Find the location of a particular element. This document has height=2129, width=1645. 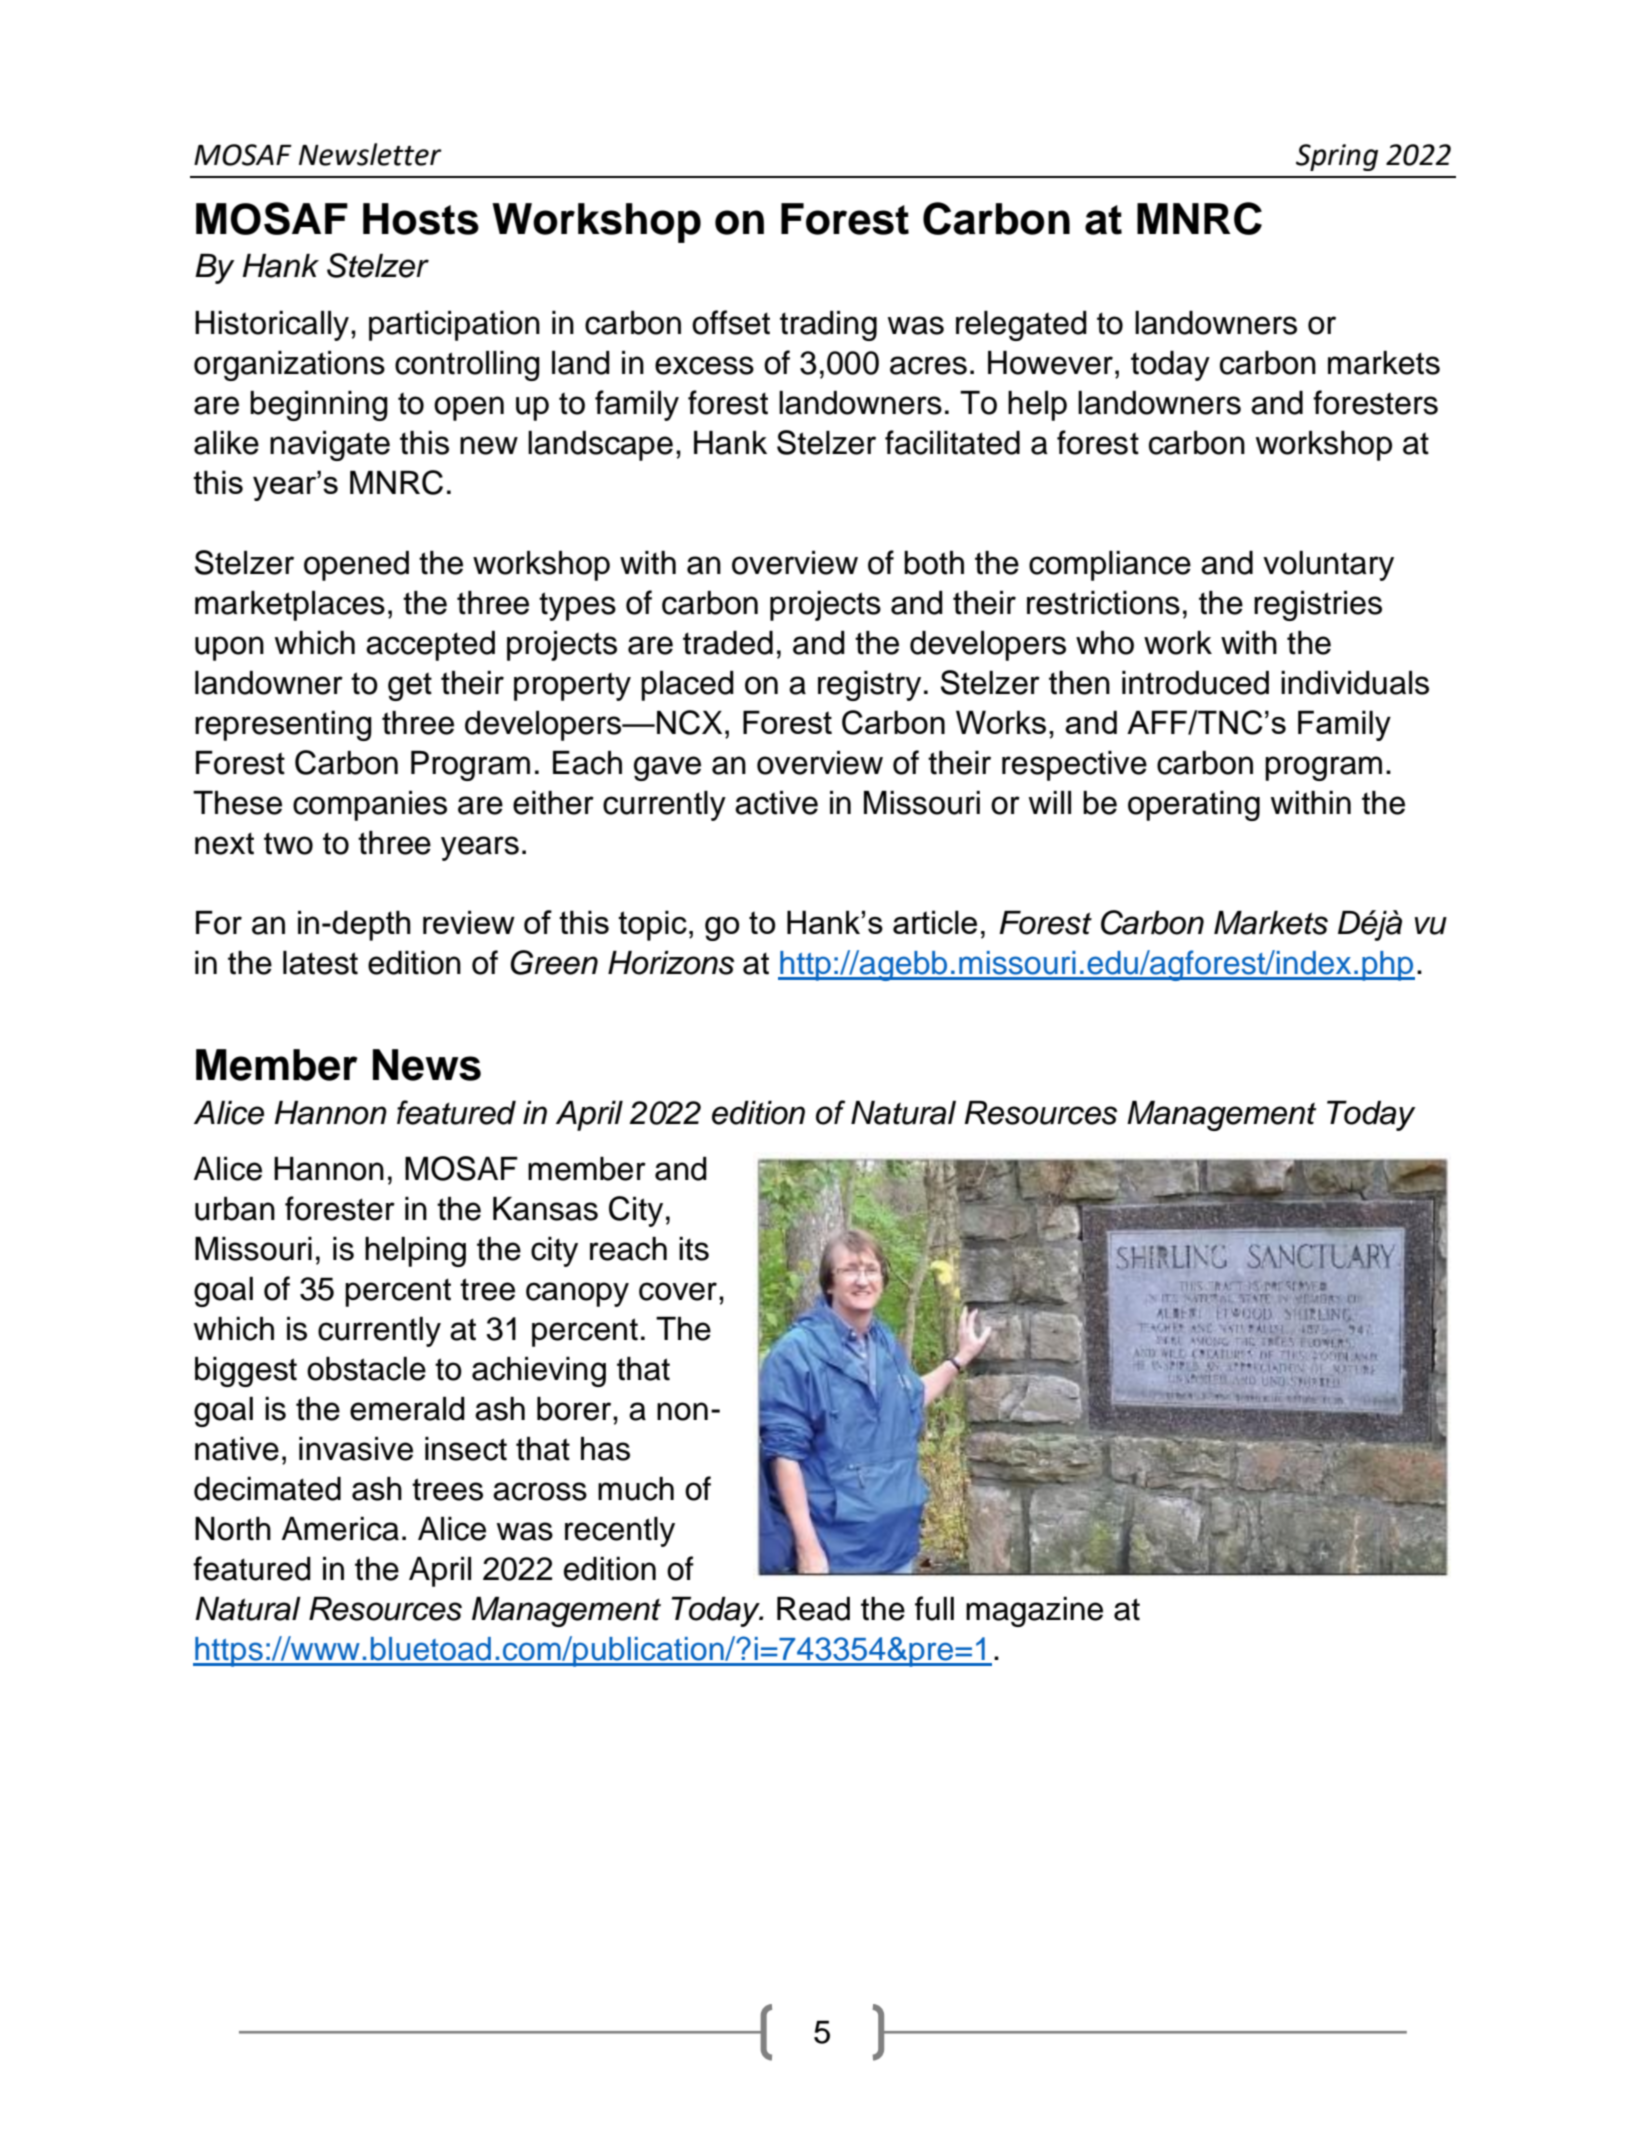

Spring is located at coordinates (1337, 157).
